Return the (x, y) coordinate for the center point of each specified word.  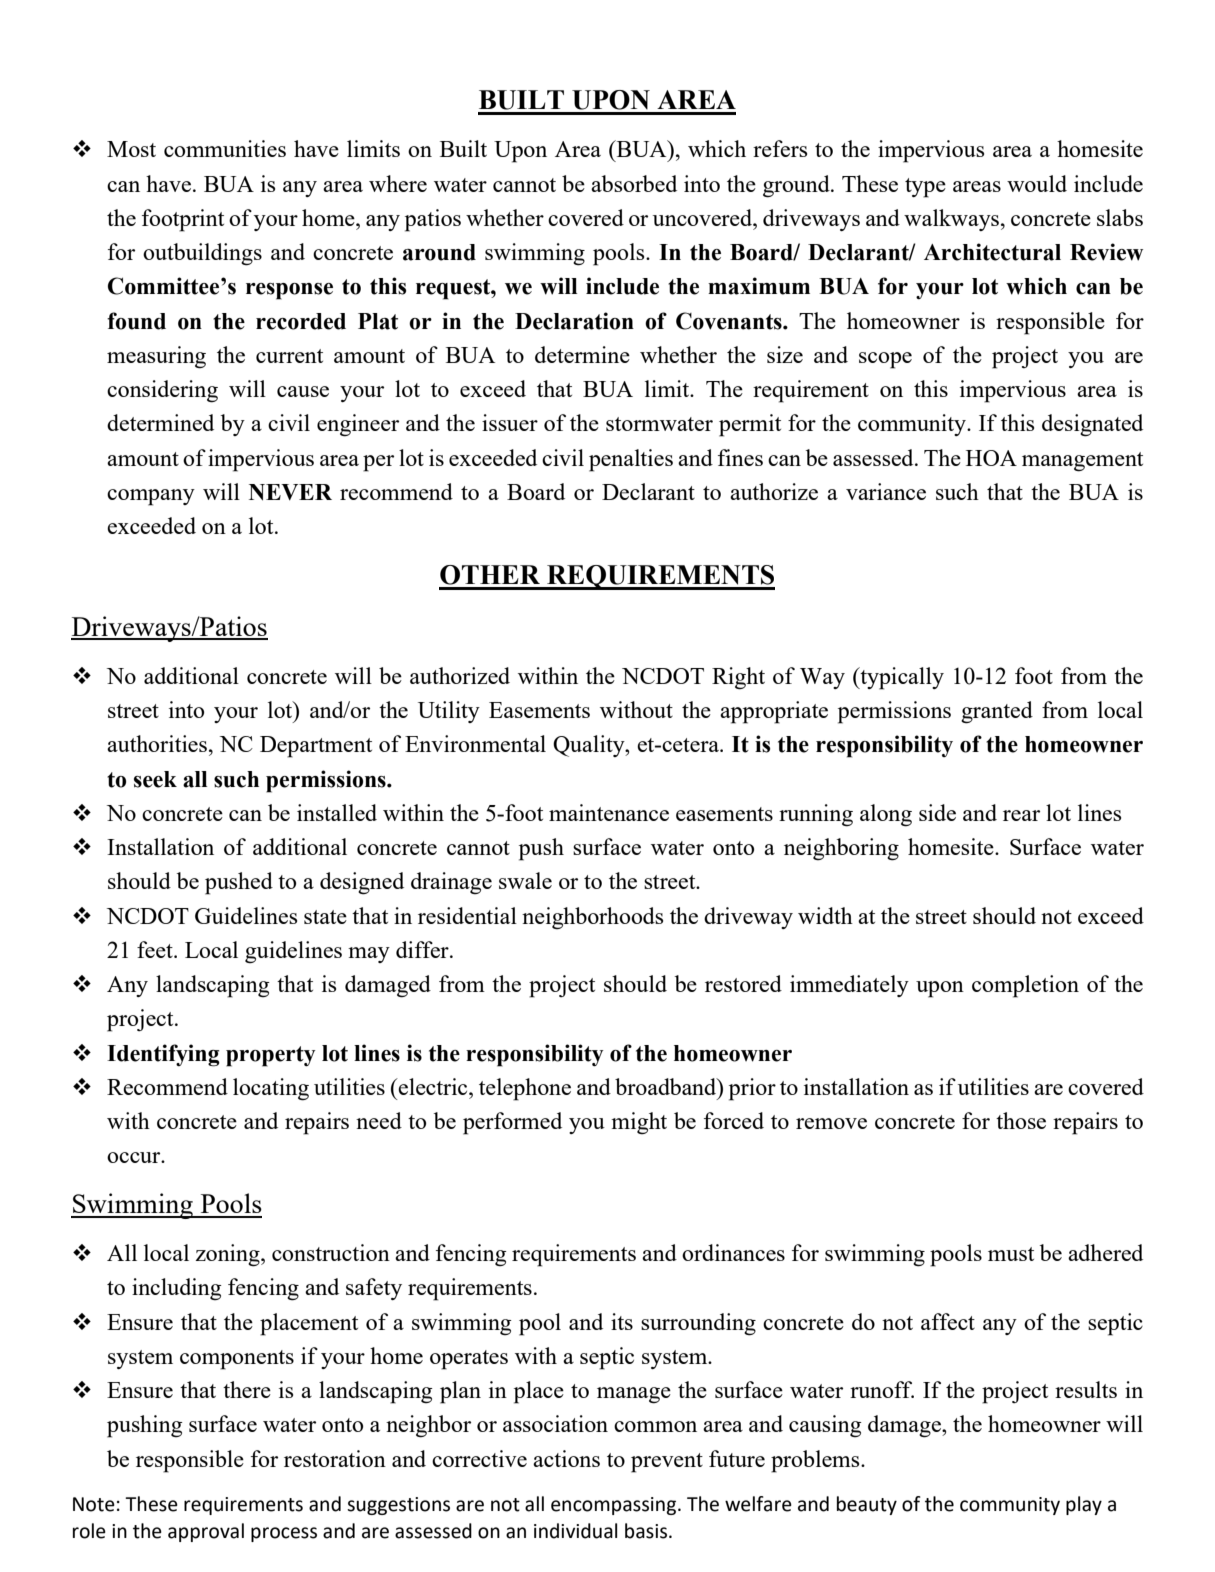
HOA (991, 458)
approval (206, 1532)
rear (1021, 815)
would (1037, 183)
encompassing (615, 1506)
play (1084, 1505)
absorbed (634, 183)
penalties (631, 460)
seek (155, 779)
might (639, 1123)
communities (225, 148)
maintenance (609, 812)
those (1021, 1120)
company (151, 497)
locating (271, 1089)
